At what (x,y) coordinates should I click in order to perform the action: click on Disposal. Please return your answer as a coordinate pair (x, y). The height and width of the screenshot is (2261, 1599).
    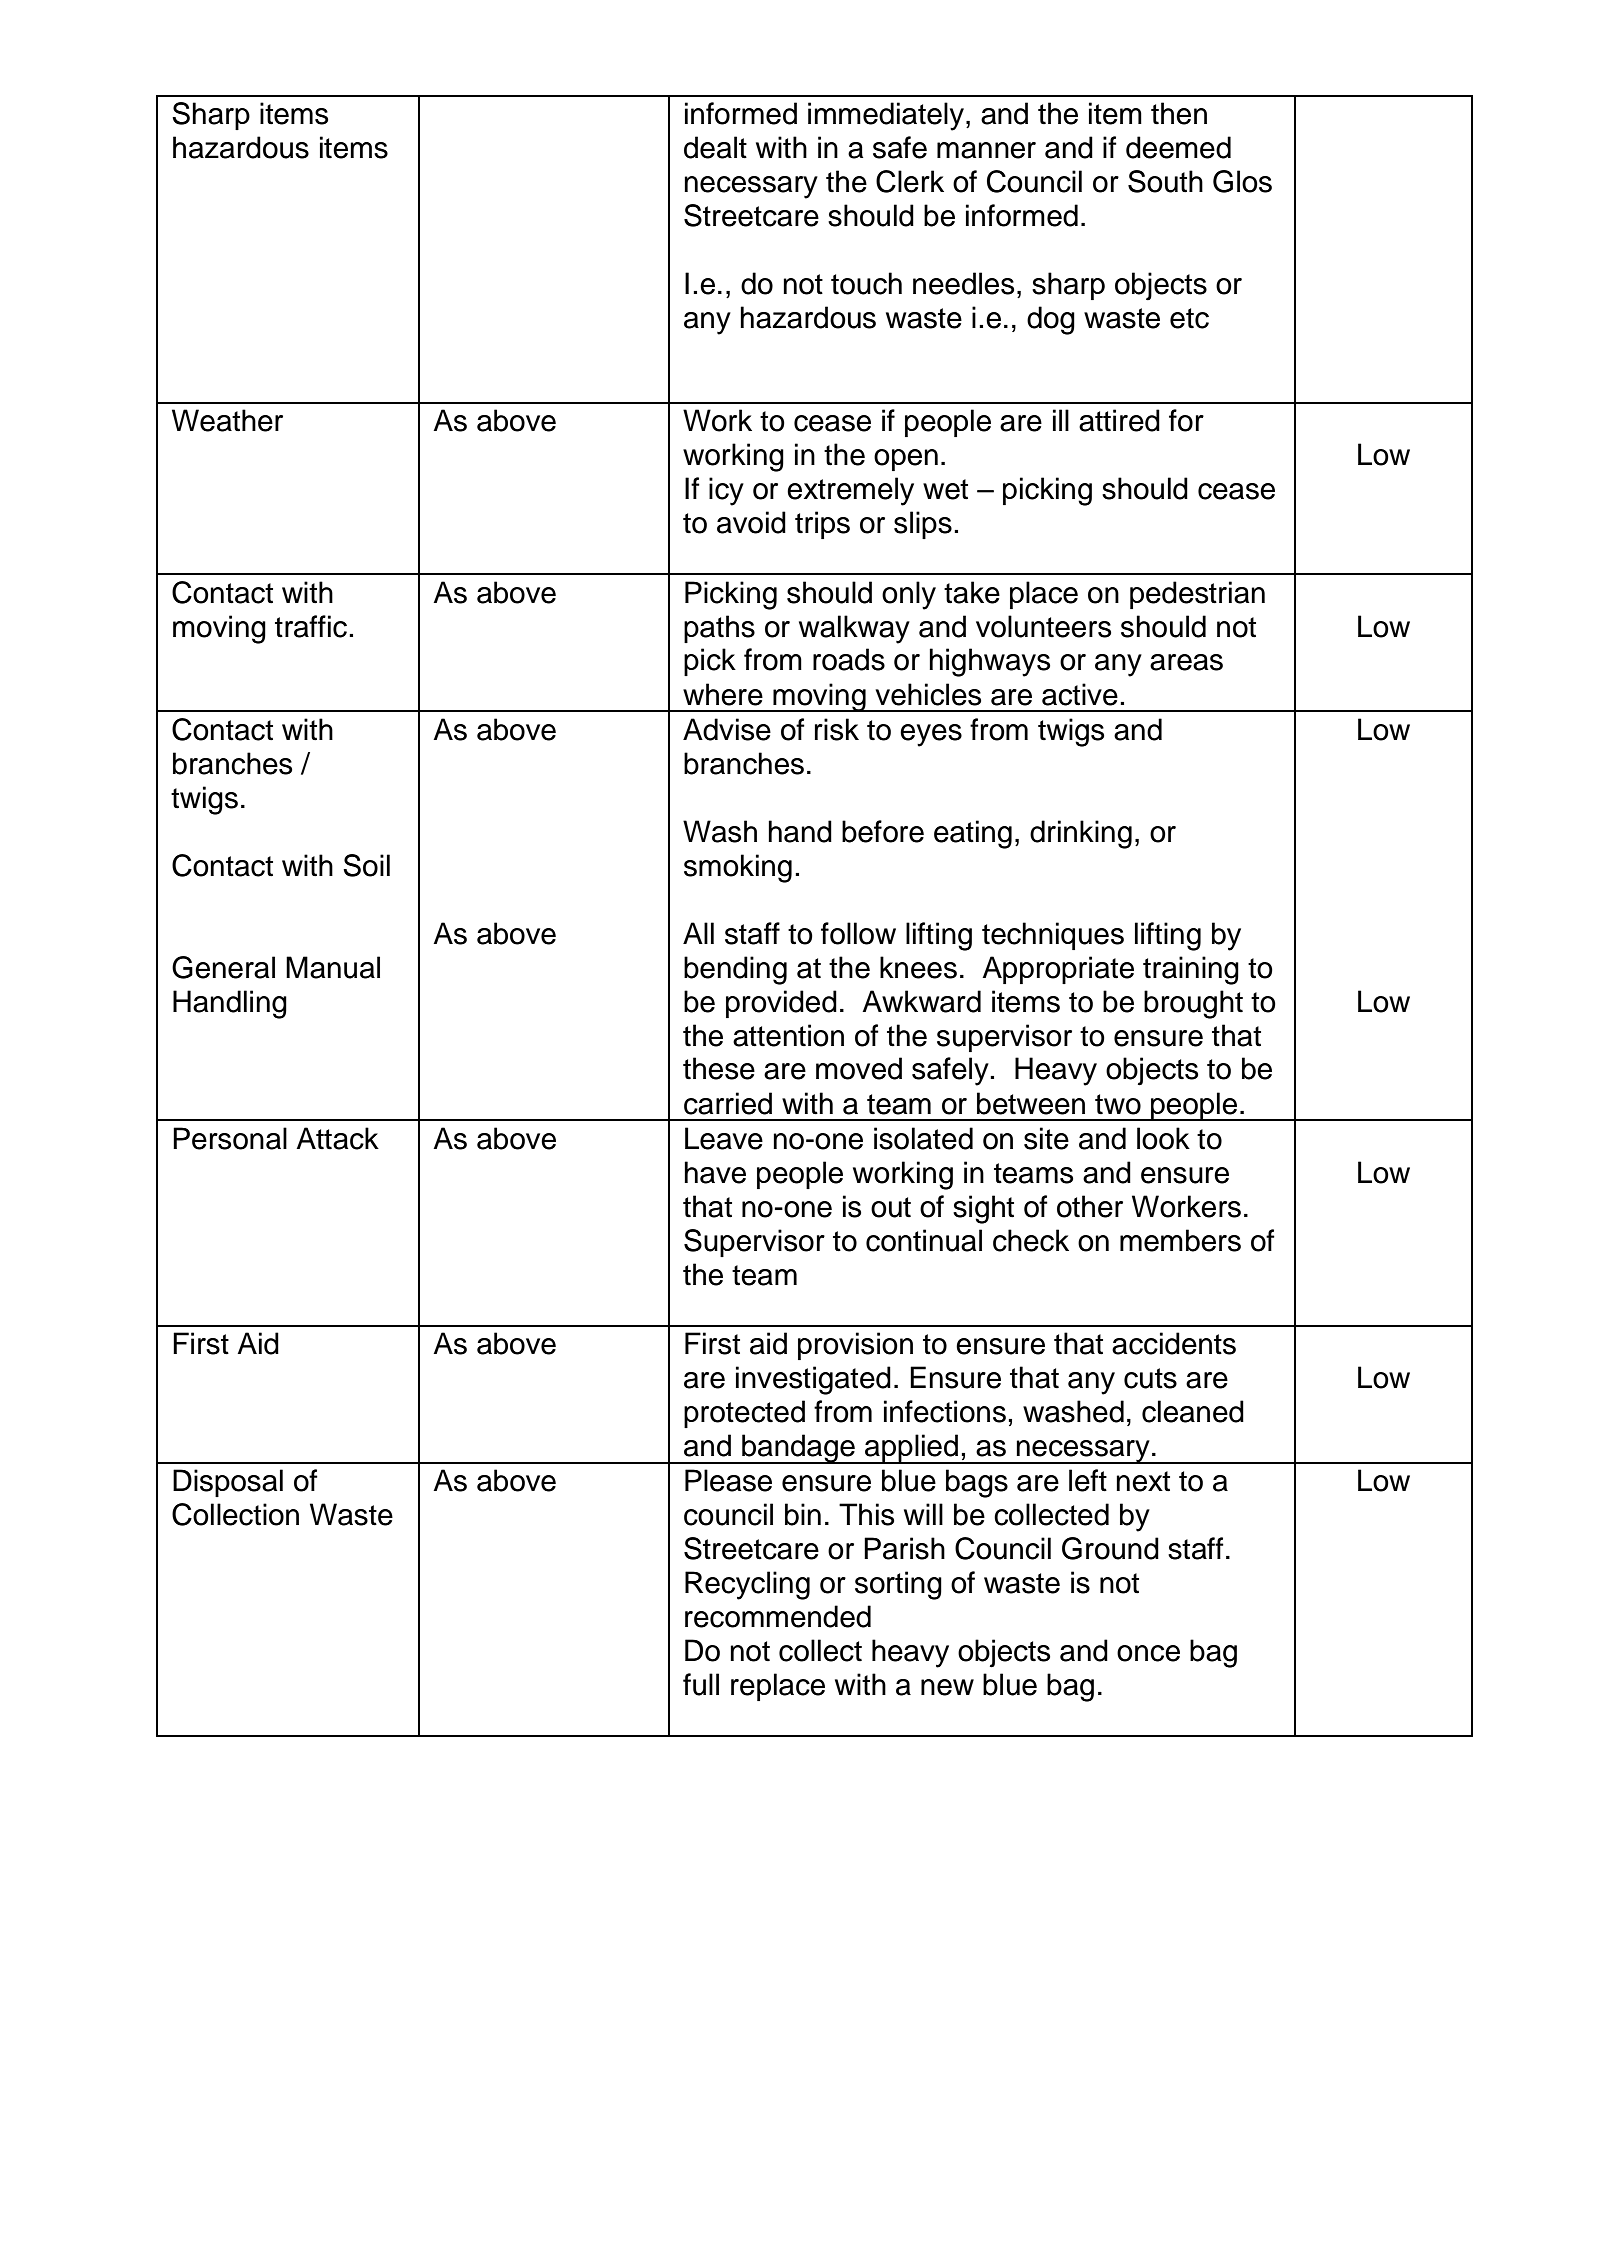
    Looking at the image, I should click on (228, 1483).
